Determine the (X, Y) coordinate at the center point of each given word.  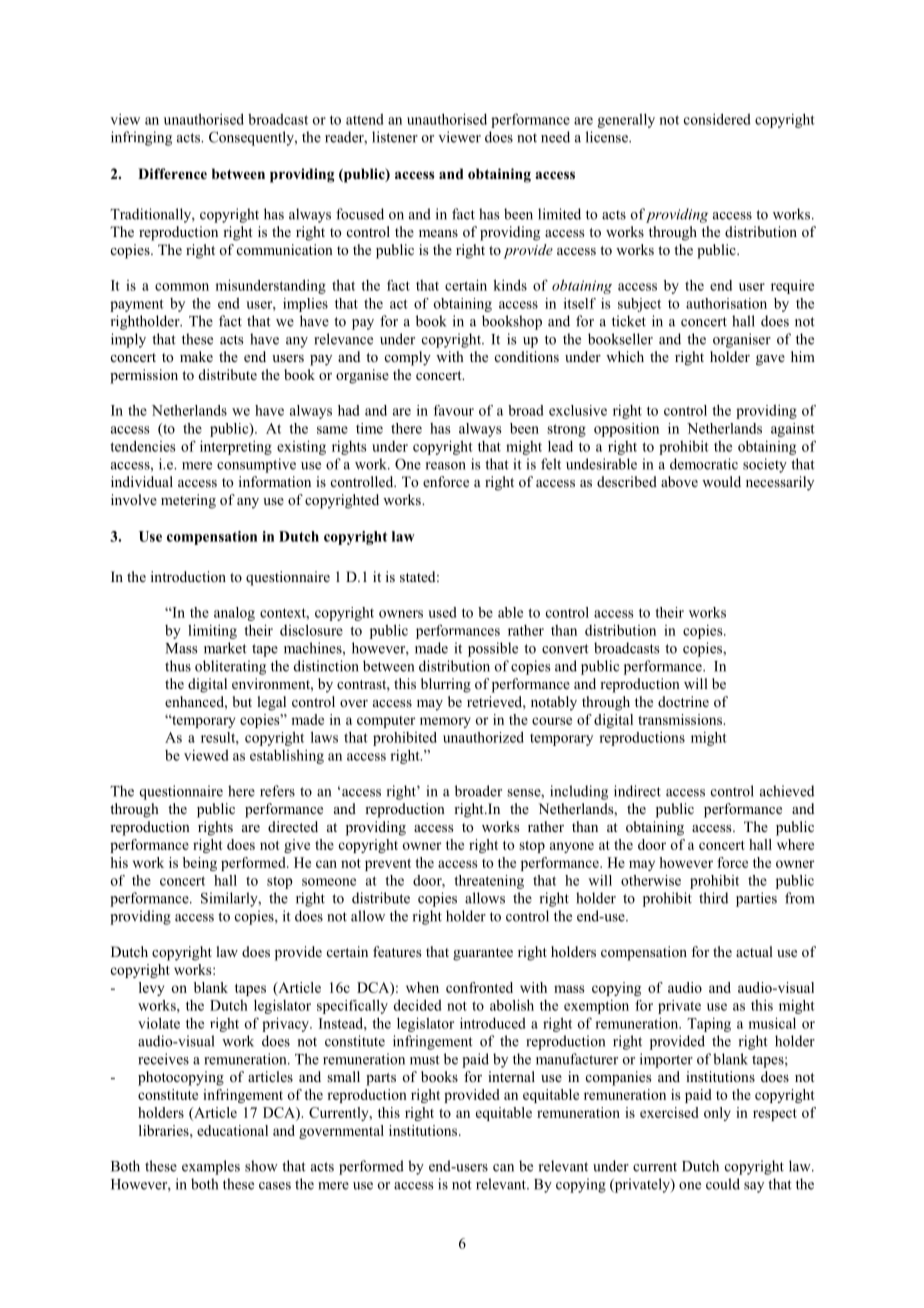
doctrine (683, 702)
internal (511, 1076)
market (225, 648)
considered (717, 119)
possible (493, 649)
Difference (172, 173)
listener (395, 137)
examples (211, 1167)
